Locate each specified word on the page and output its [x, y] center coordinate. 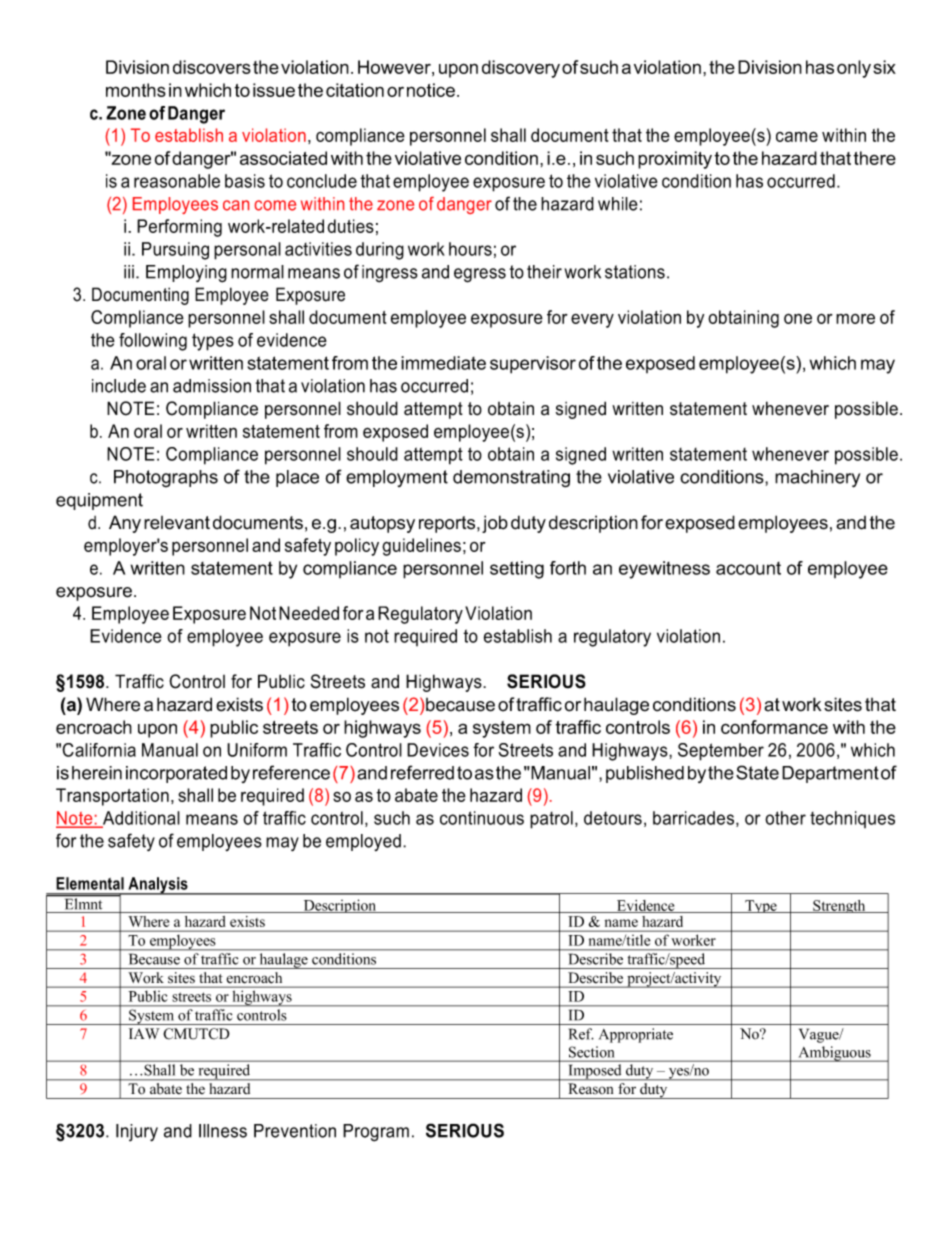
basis [245, 181]
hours [470, 249]
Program [376, 1133]
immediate [443, 363]
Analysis [158, 886]
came [797, 136]
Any [125, 524]
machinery [817, 479]
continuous [482, 818]
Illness [223, 1131]
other [785, 818]
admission [212, 386]
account [748, 568]
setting [517, 570]
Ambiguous [834, 1054]
